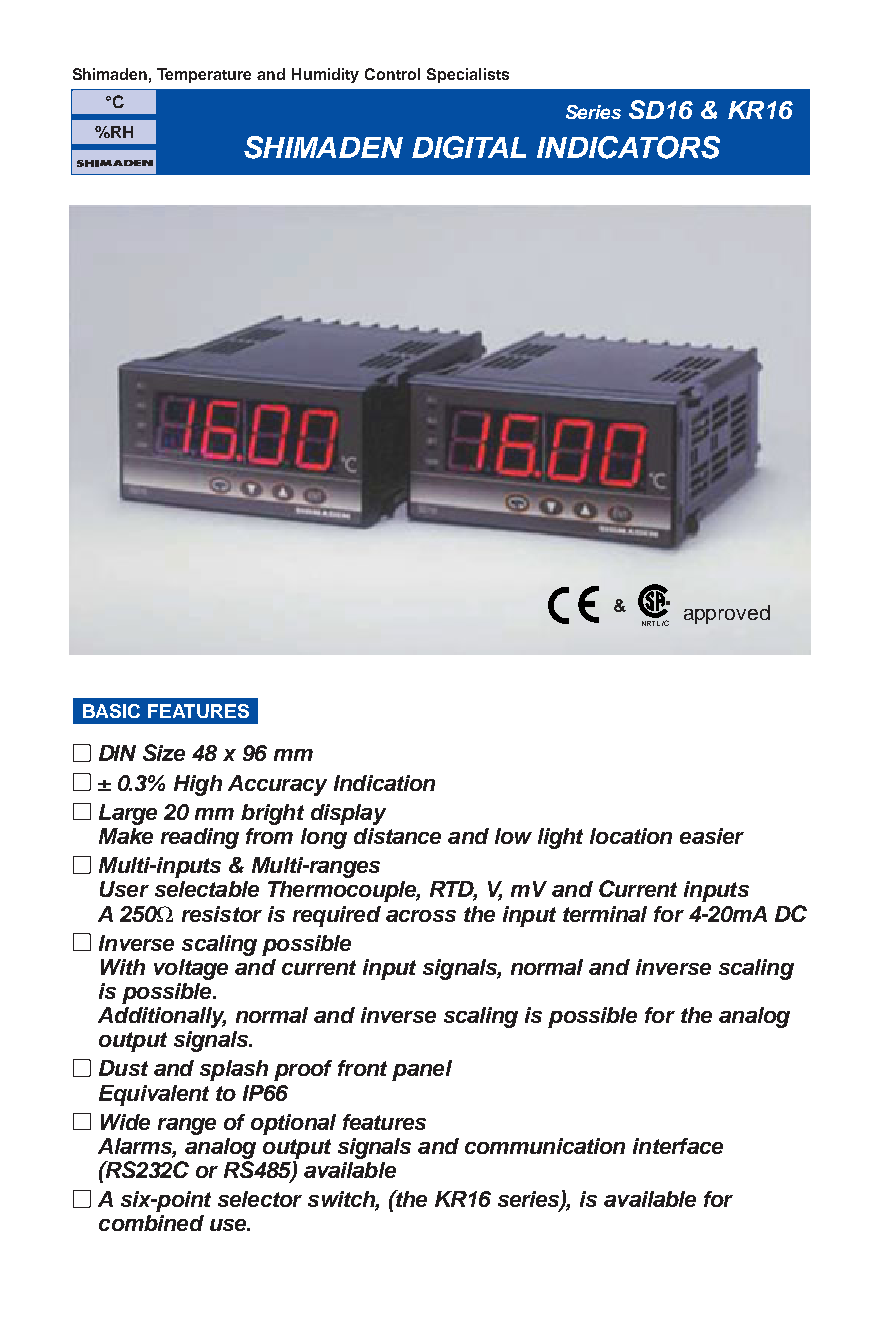  What do you see at coordinates (151, 1223) in the screenshot?
I see `combined` at bounding box center [151, 1223].
